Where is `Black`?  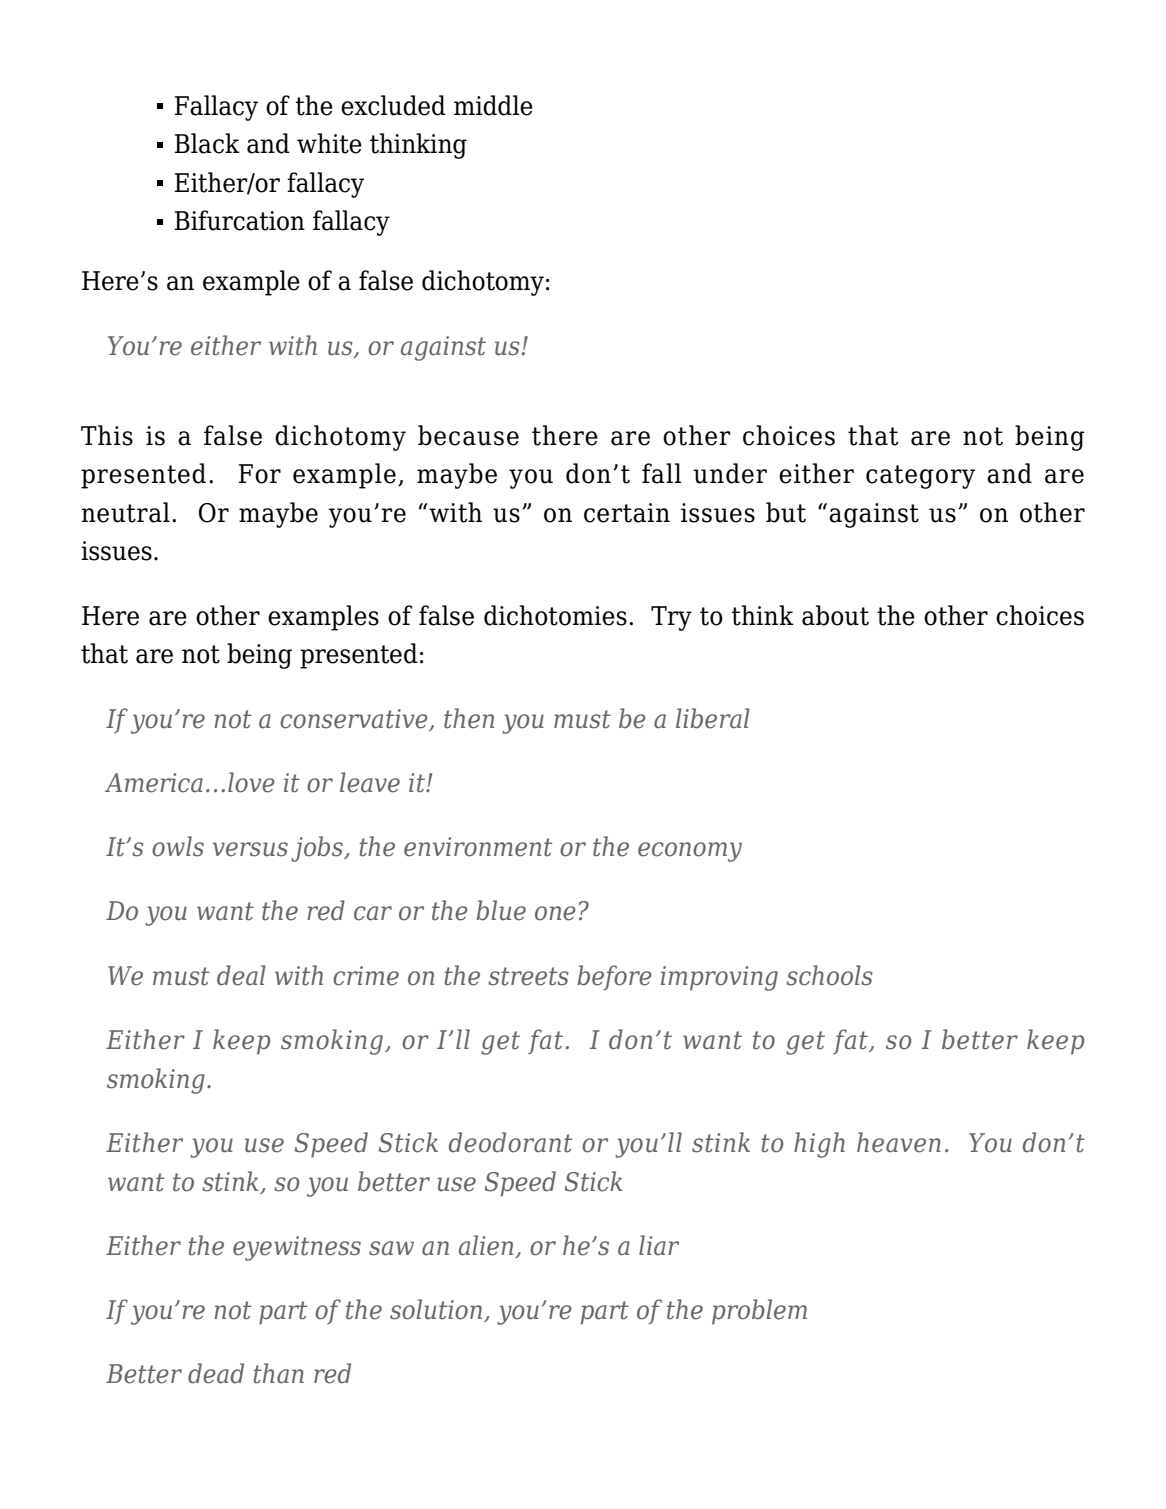
Black is located at coordinates (207, 143).
